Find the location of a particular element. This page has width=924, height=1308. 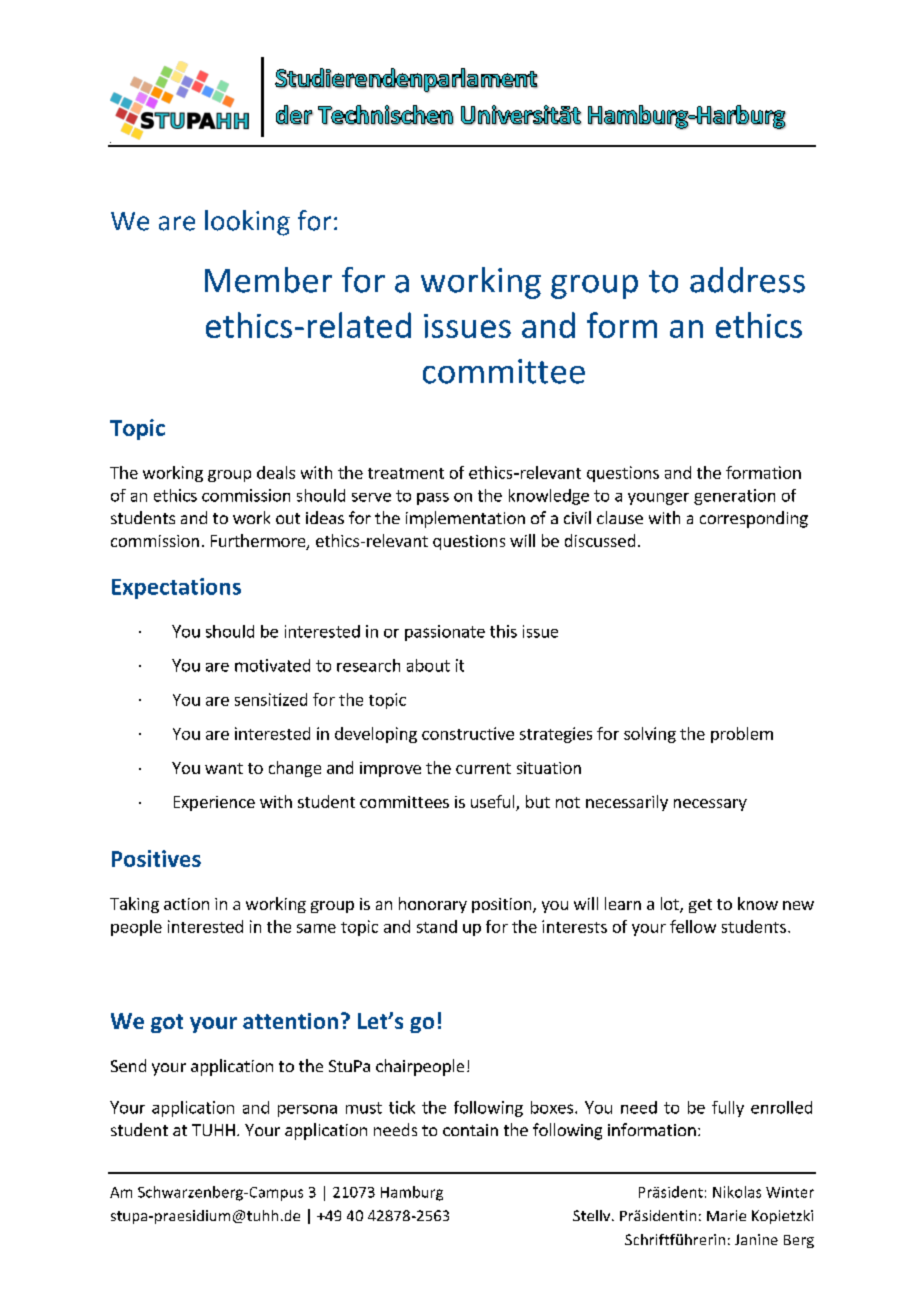

looking is located at coordinates (247, 223).
